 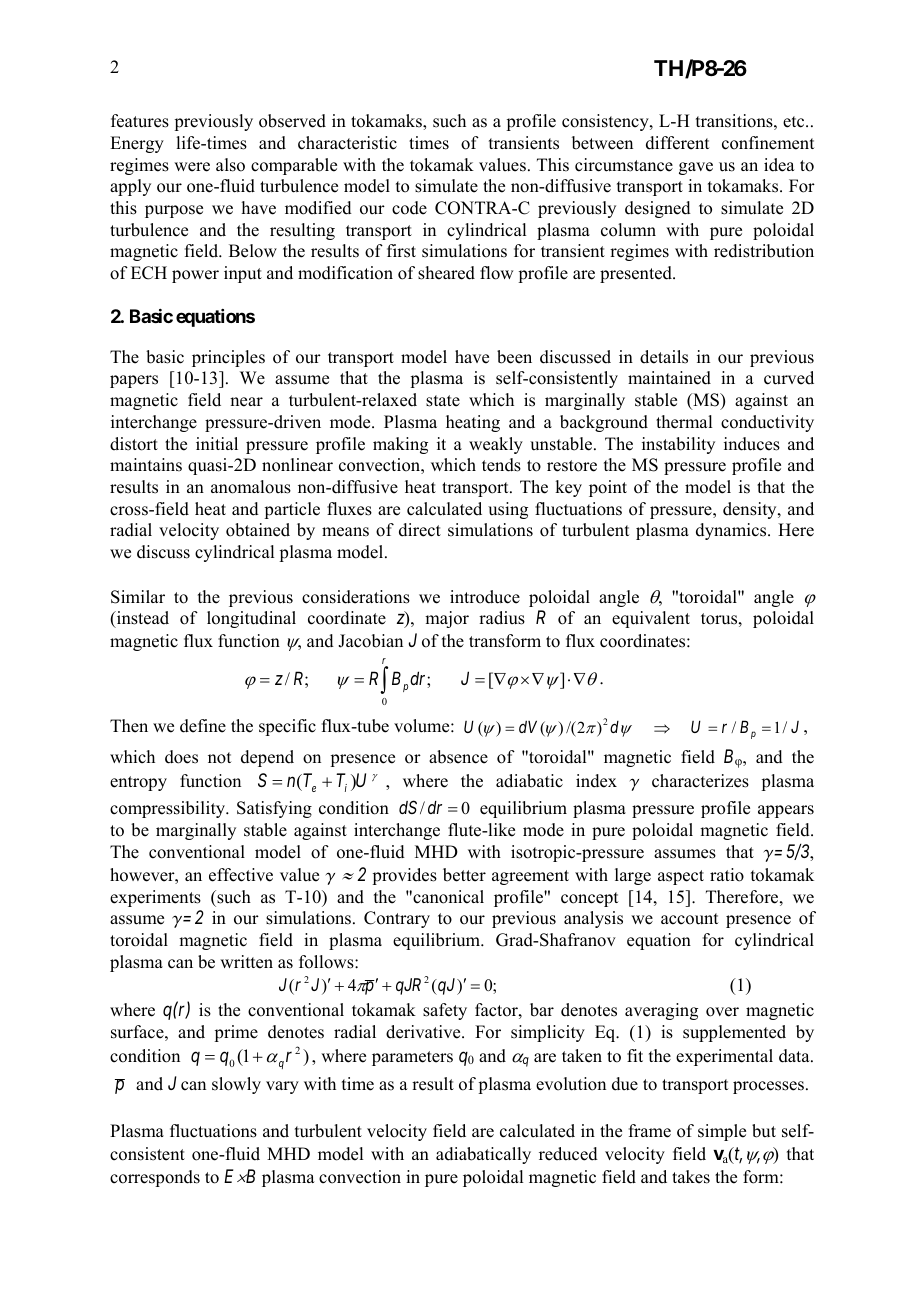 What do you see at coordinates (192, 167) in the document?
I see `were` at bounding box center [192, 167].
